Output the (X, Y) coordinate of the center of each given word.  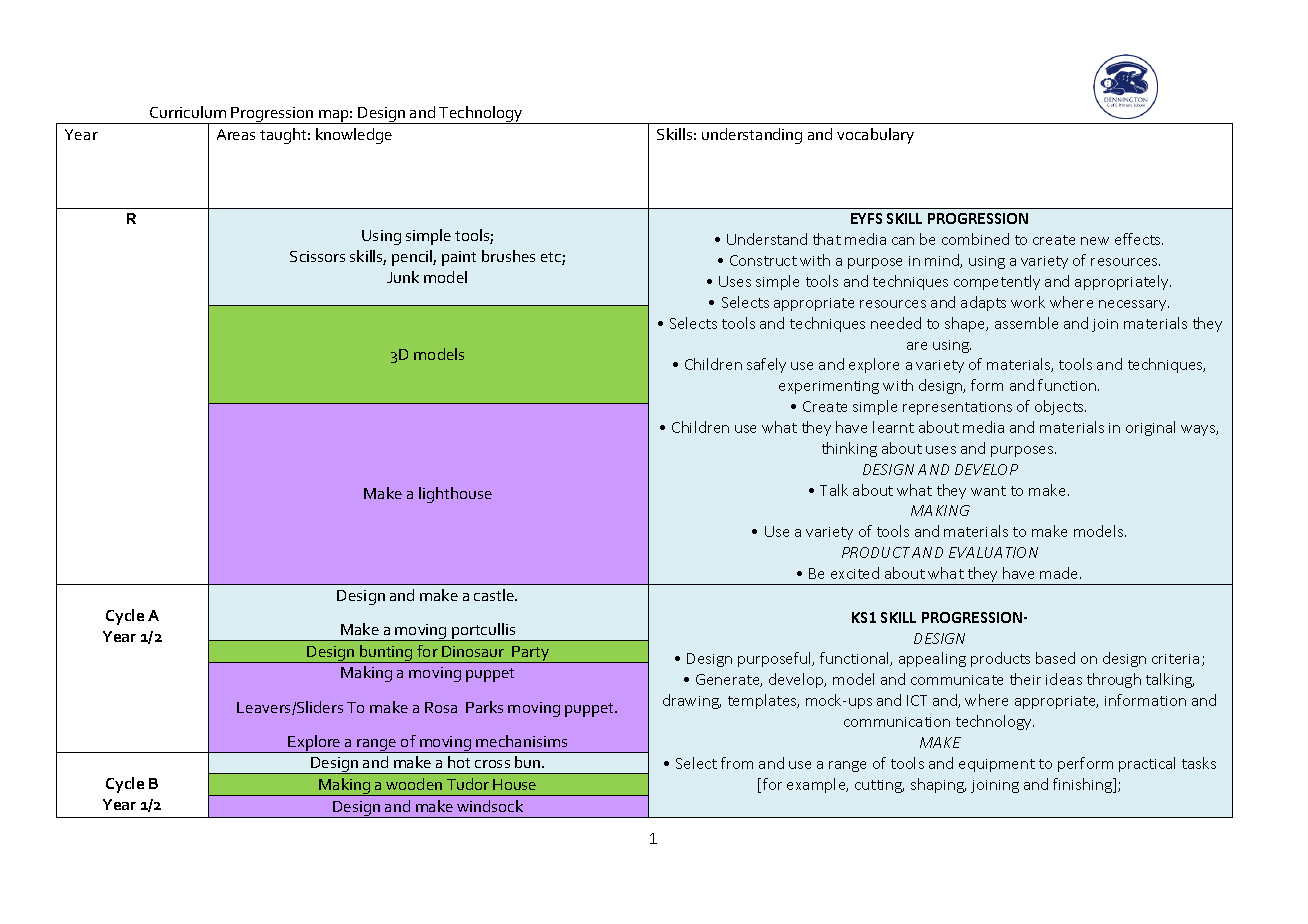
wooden (414, 784)
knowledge (354, 136)
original (1150, 428)
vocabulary (875, 136)
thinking (849, 449)
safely (766, 365)
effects (1139, 239)
